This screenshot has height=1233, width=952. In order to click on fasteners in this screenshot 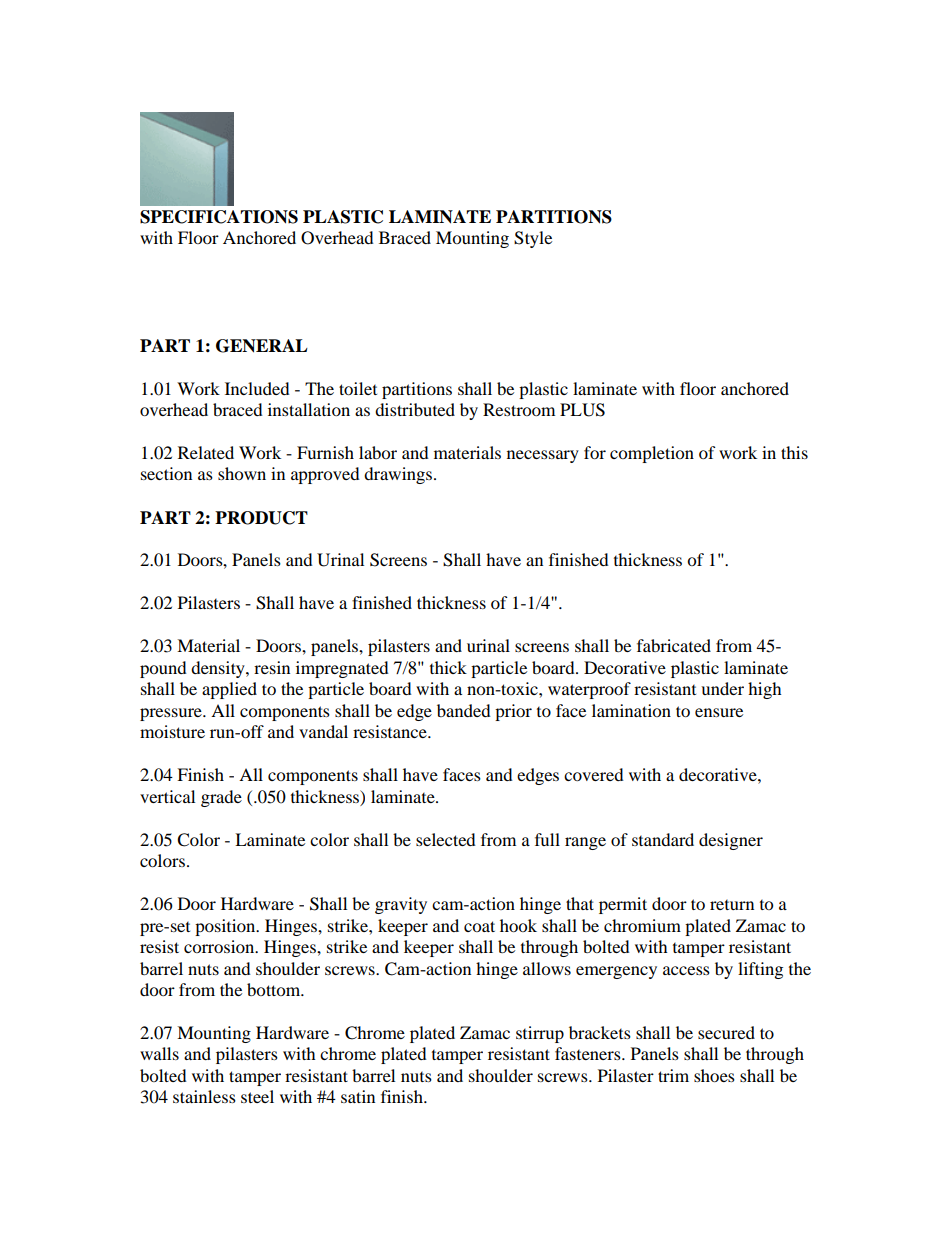, I will do `click(589, 1053)`.
